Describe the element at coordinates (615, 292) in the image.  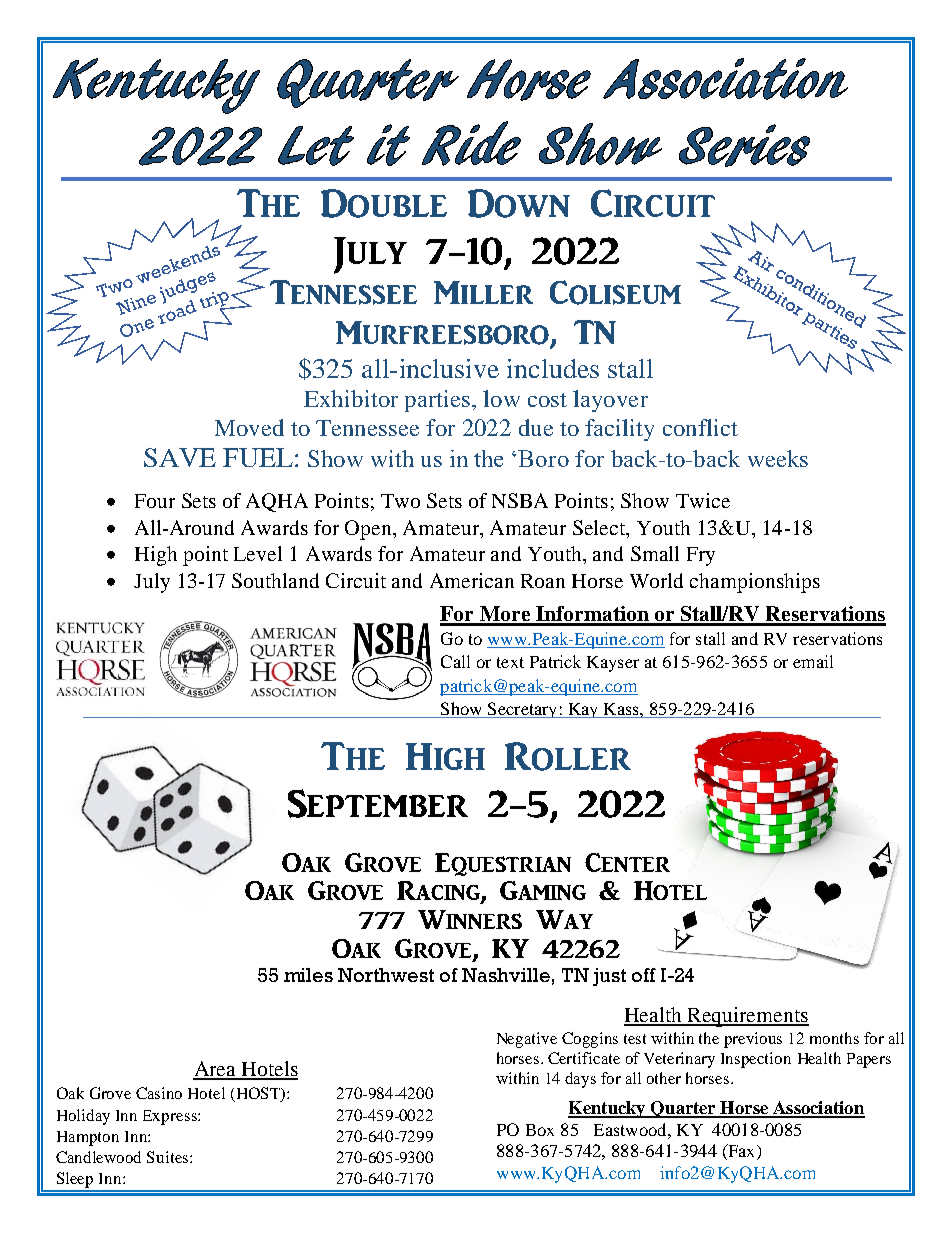
I see `Coliseum` at that location.
